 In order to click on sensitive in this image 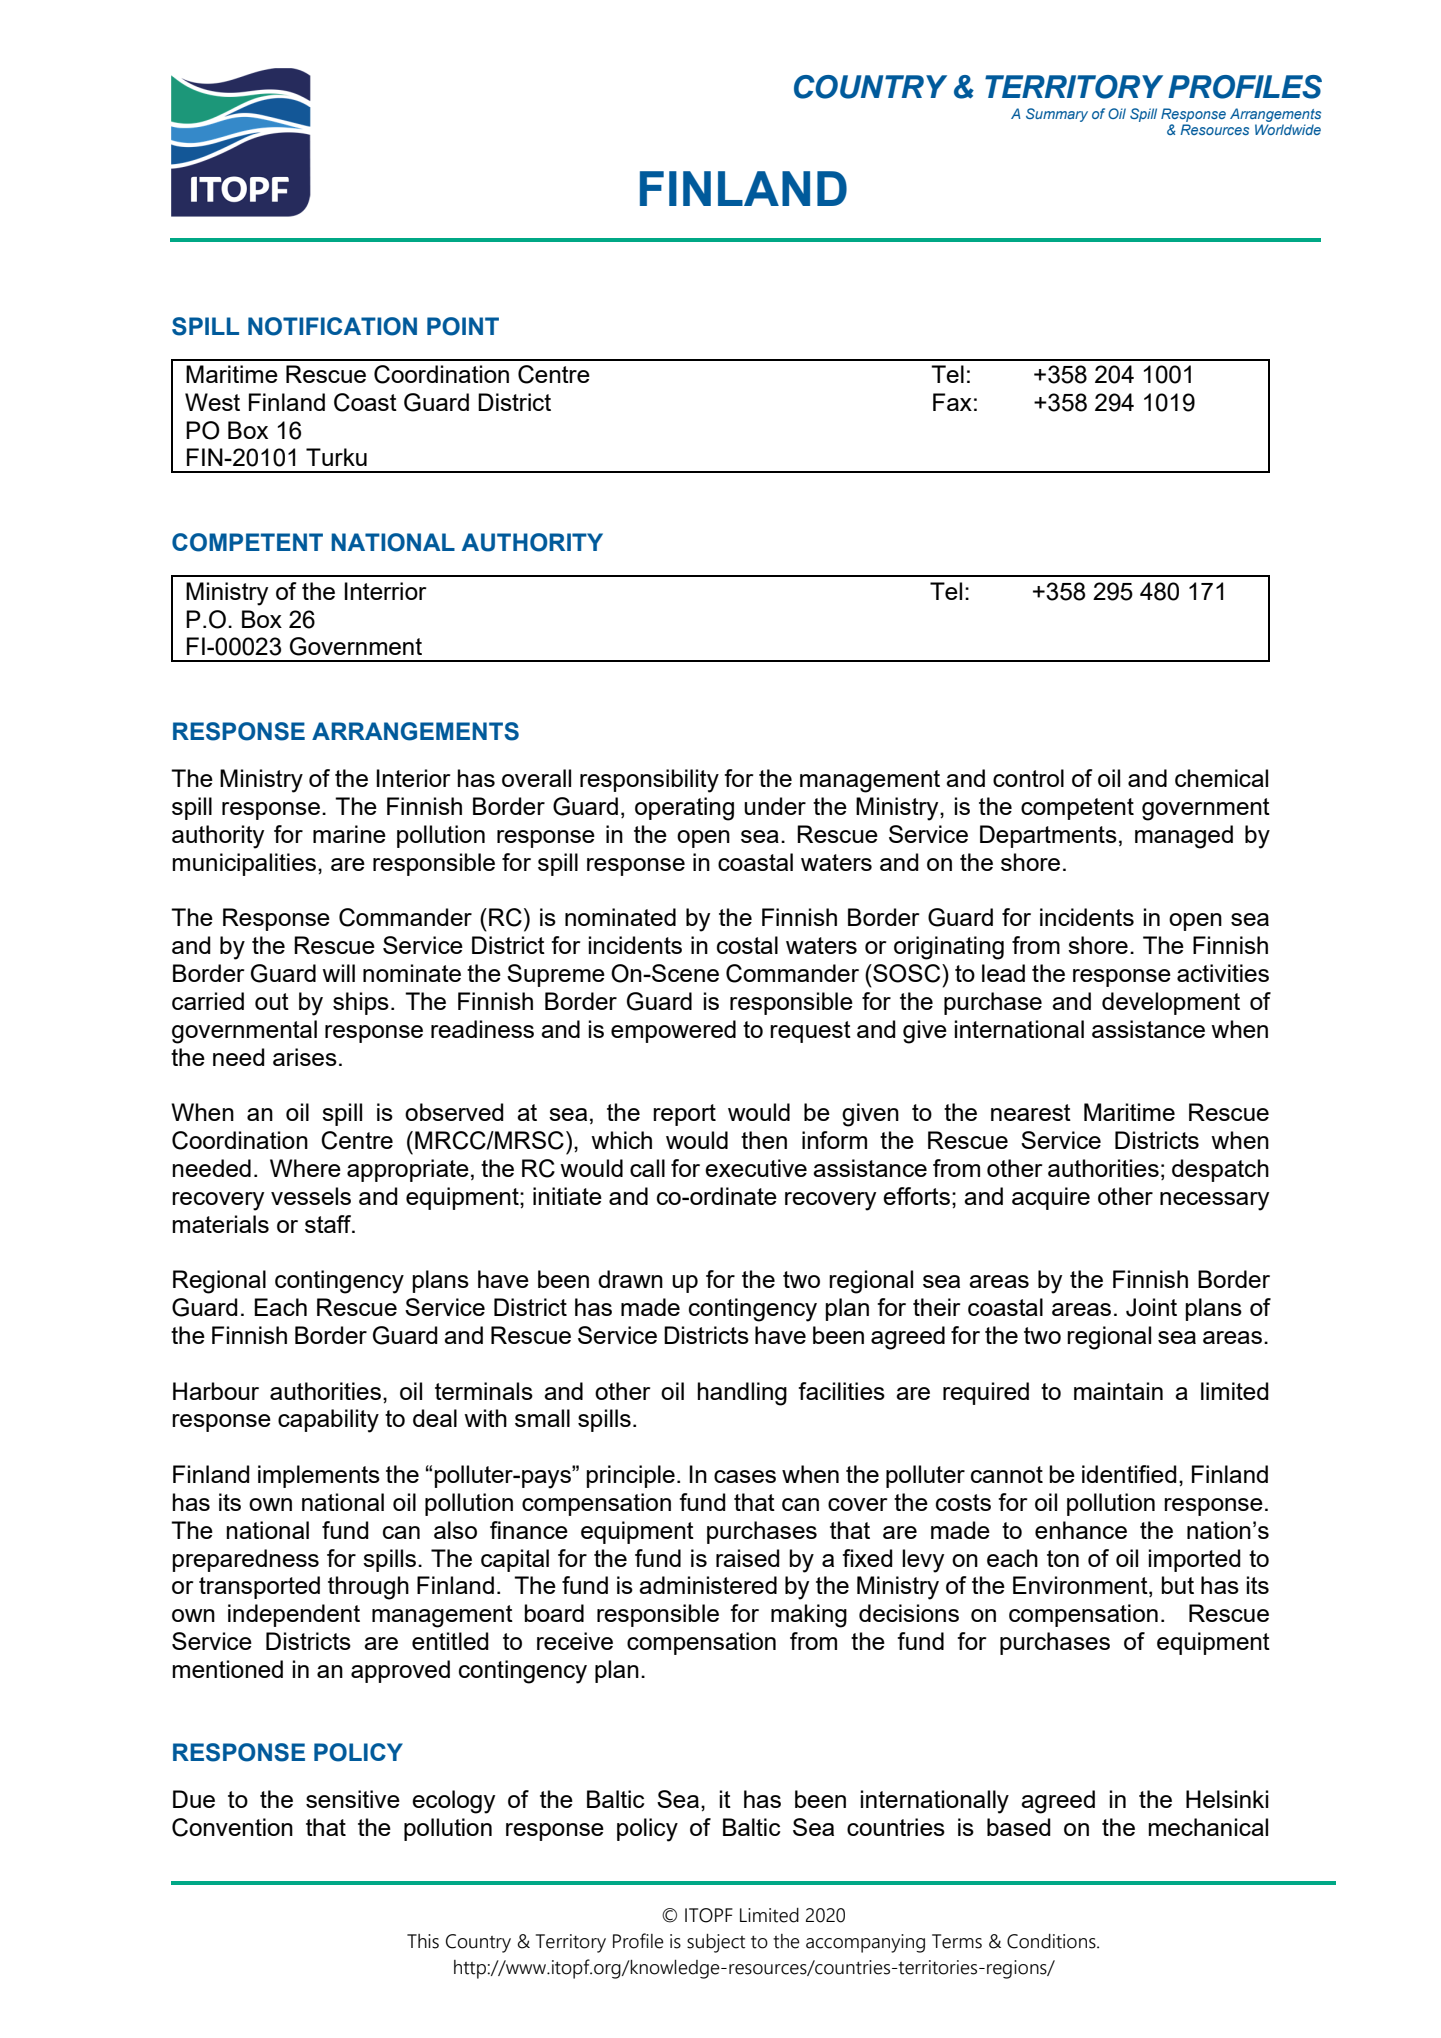, I will do `click(353, 1799)`.
